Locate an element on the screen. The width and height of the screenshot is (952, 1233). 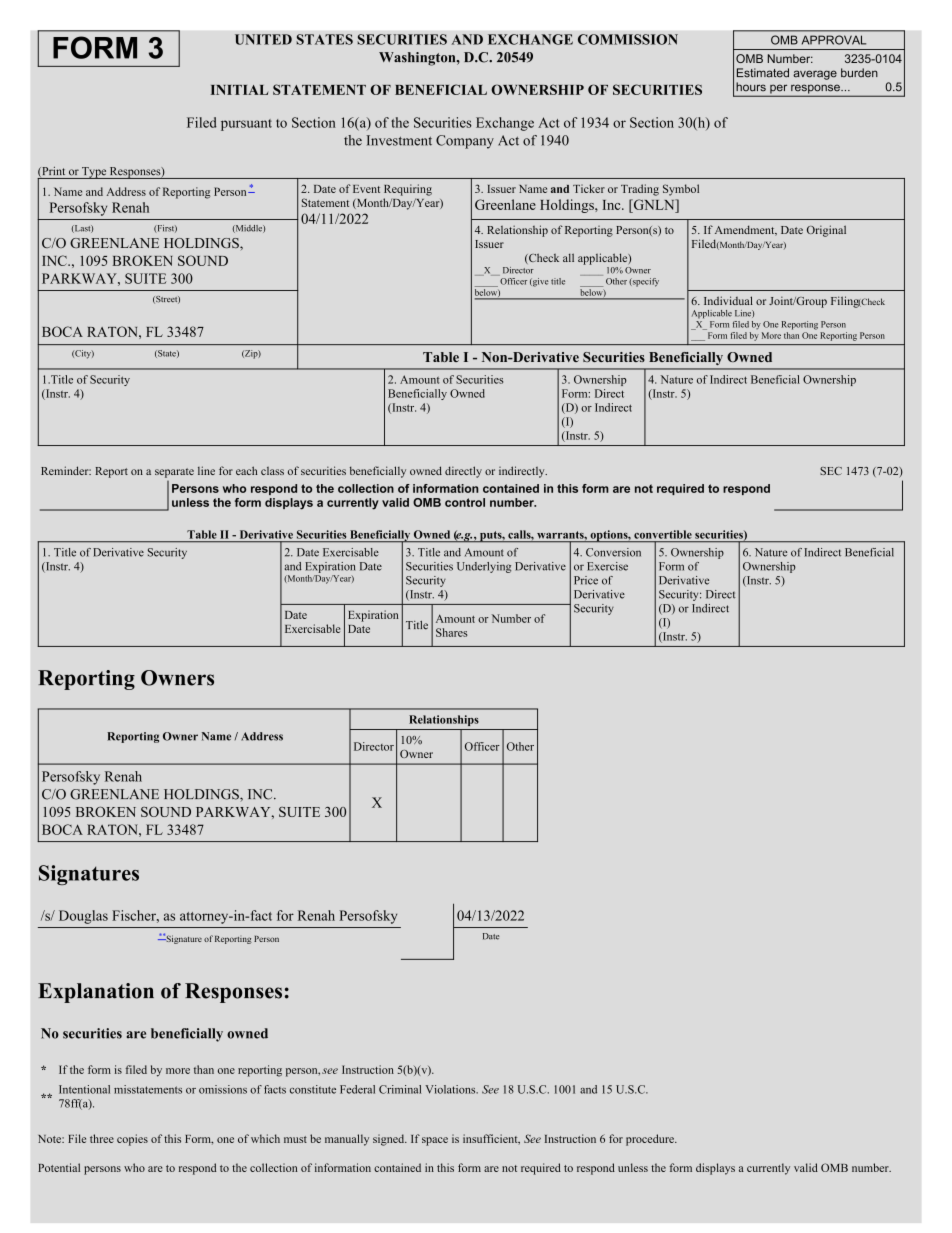
Estimated is located at coordinates (763, 73).
